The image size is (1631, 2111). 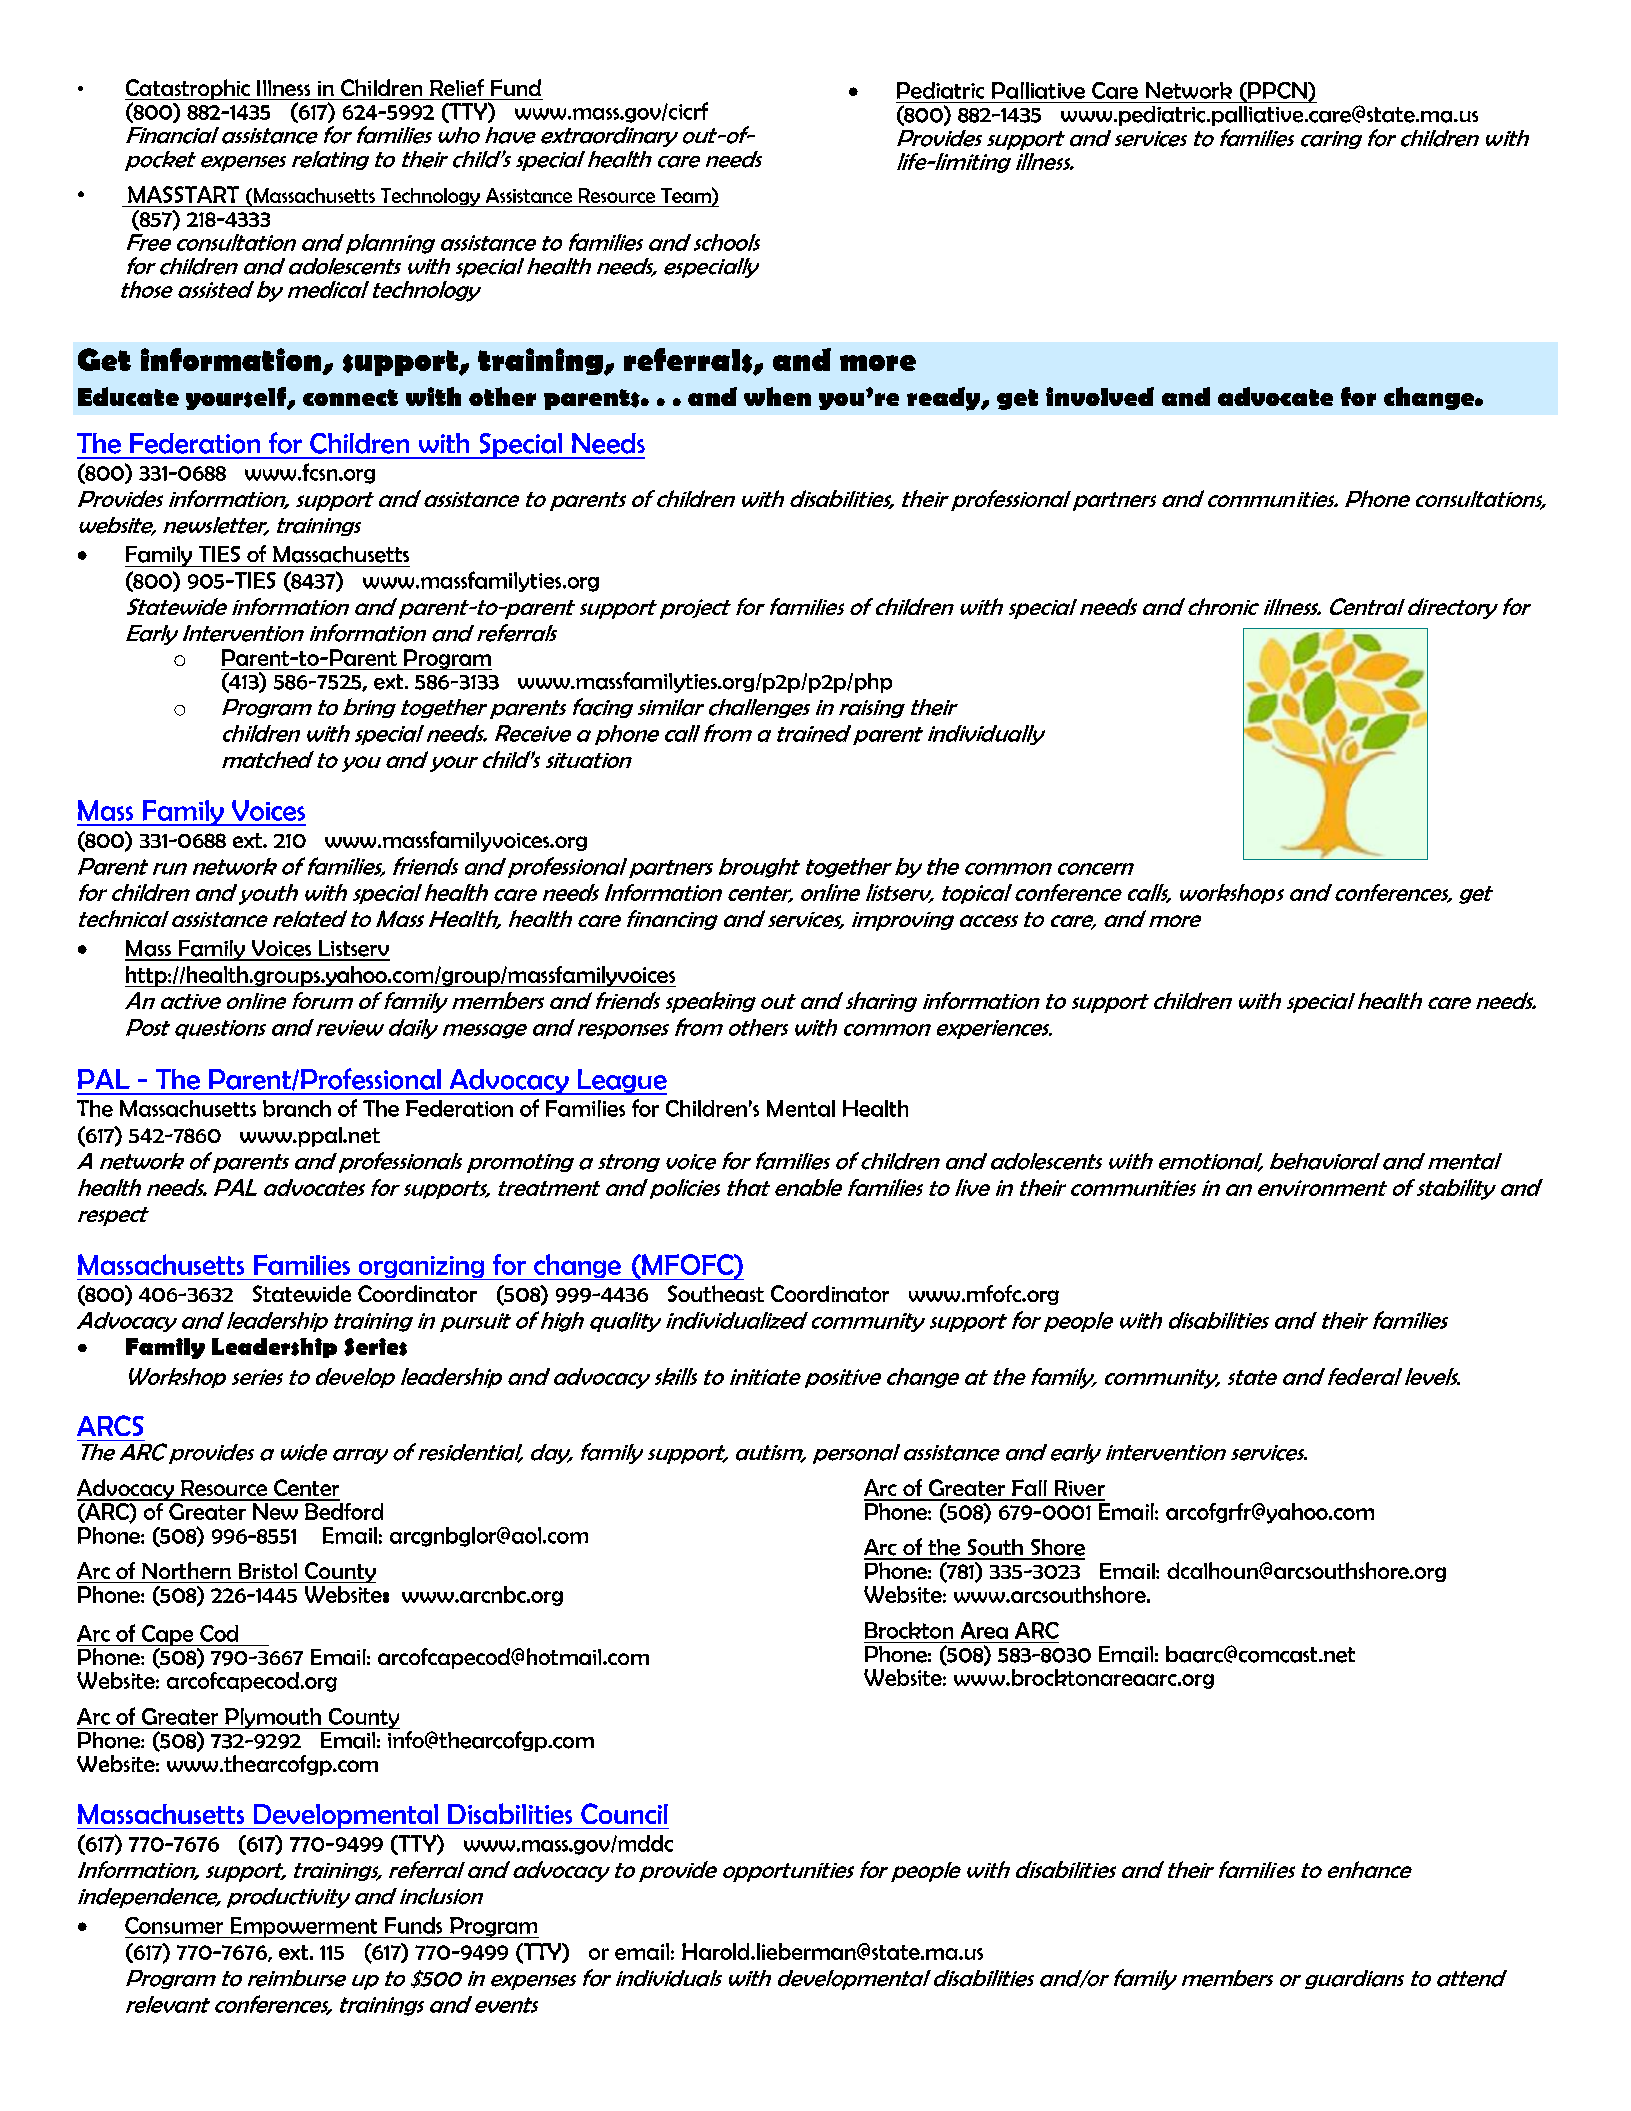 What do you see at coordinates (343, 1510) in the screenshot?
I see `Bedford` at bounding box center [343, 1510].
